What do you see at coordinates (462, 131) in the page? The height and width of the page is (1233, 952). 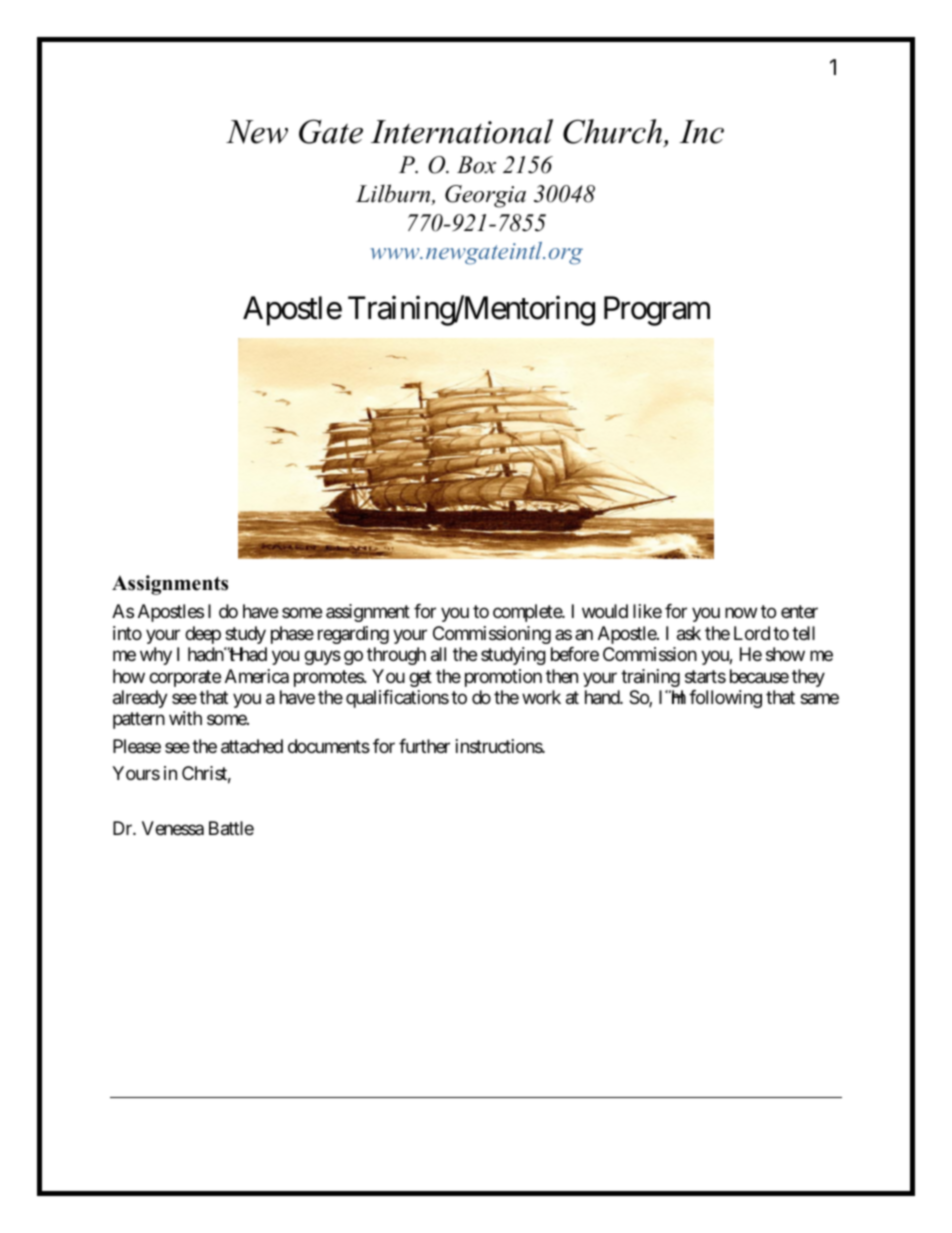 I see `International` at bounding box center [462, 131].
